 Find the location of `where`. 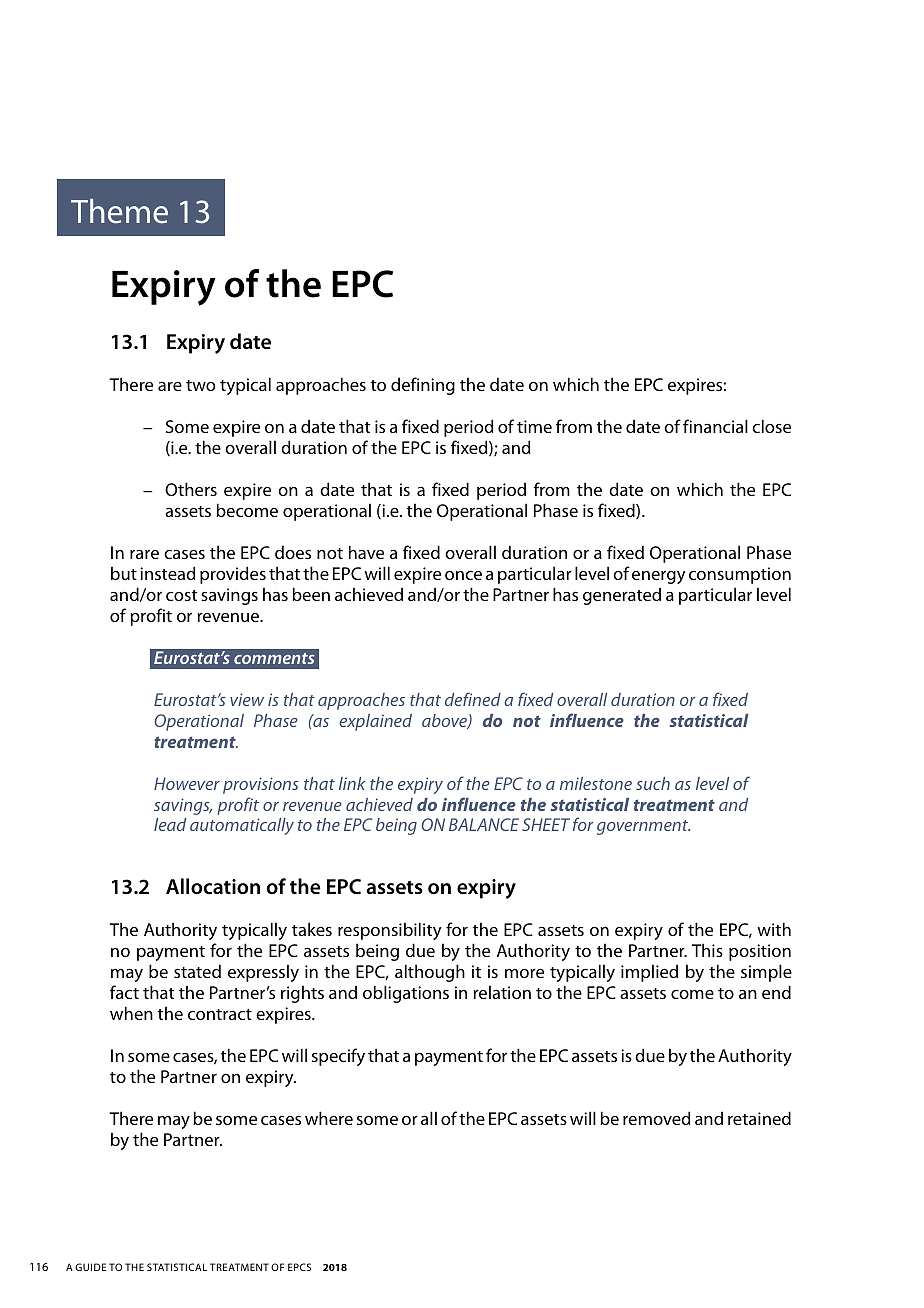

where is located at coordinates (329, 1118).
